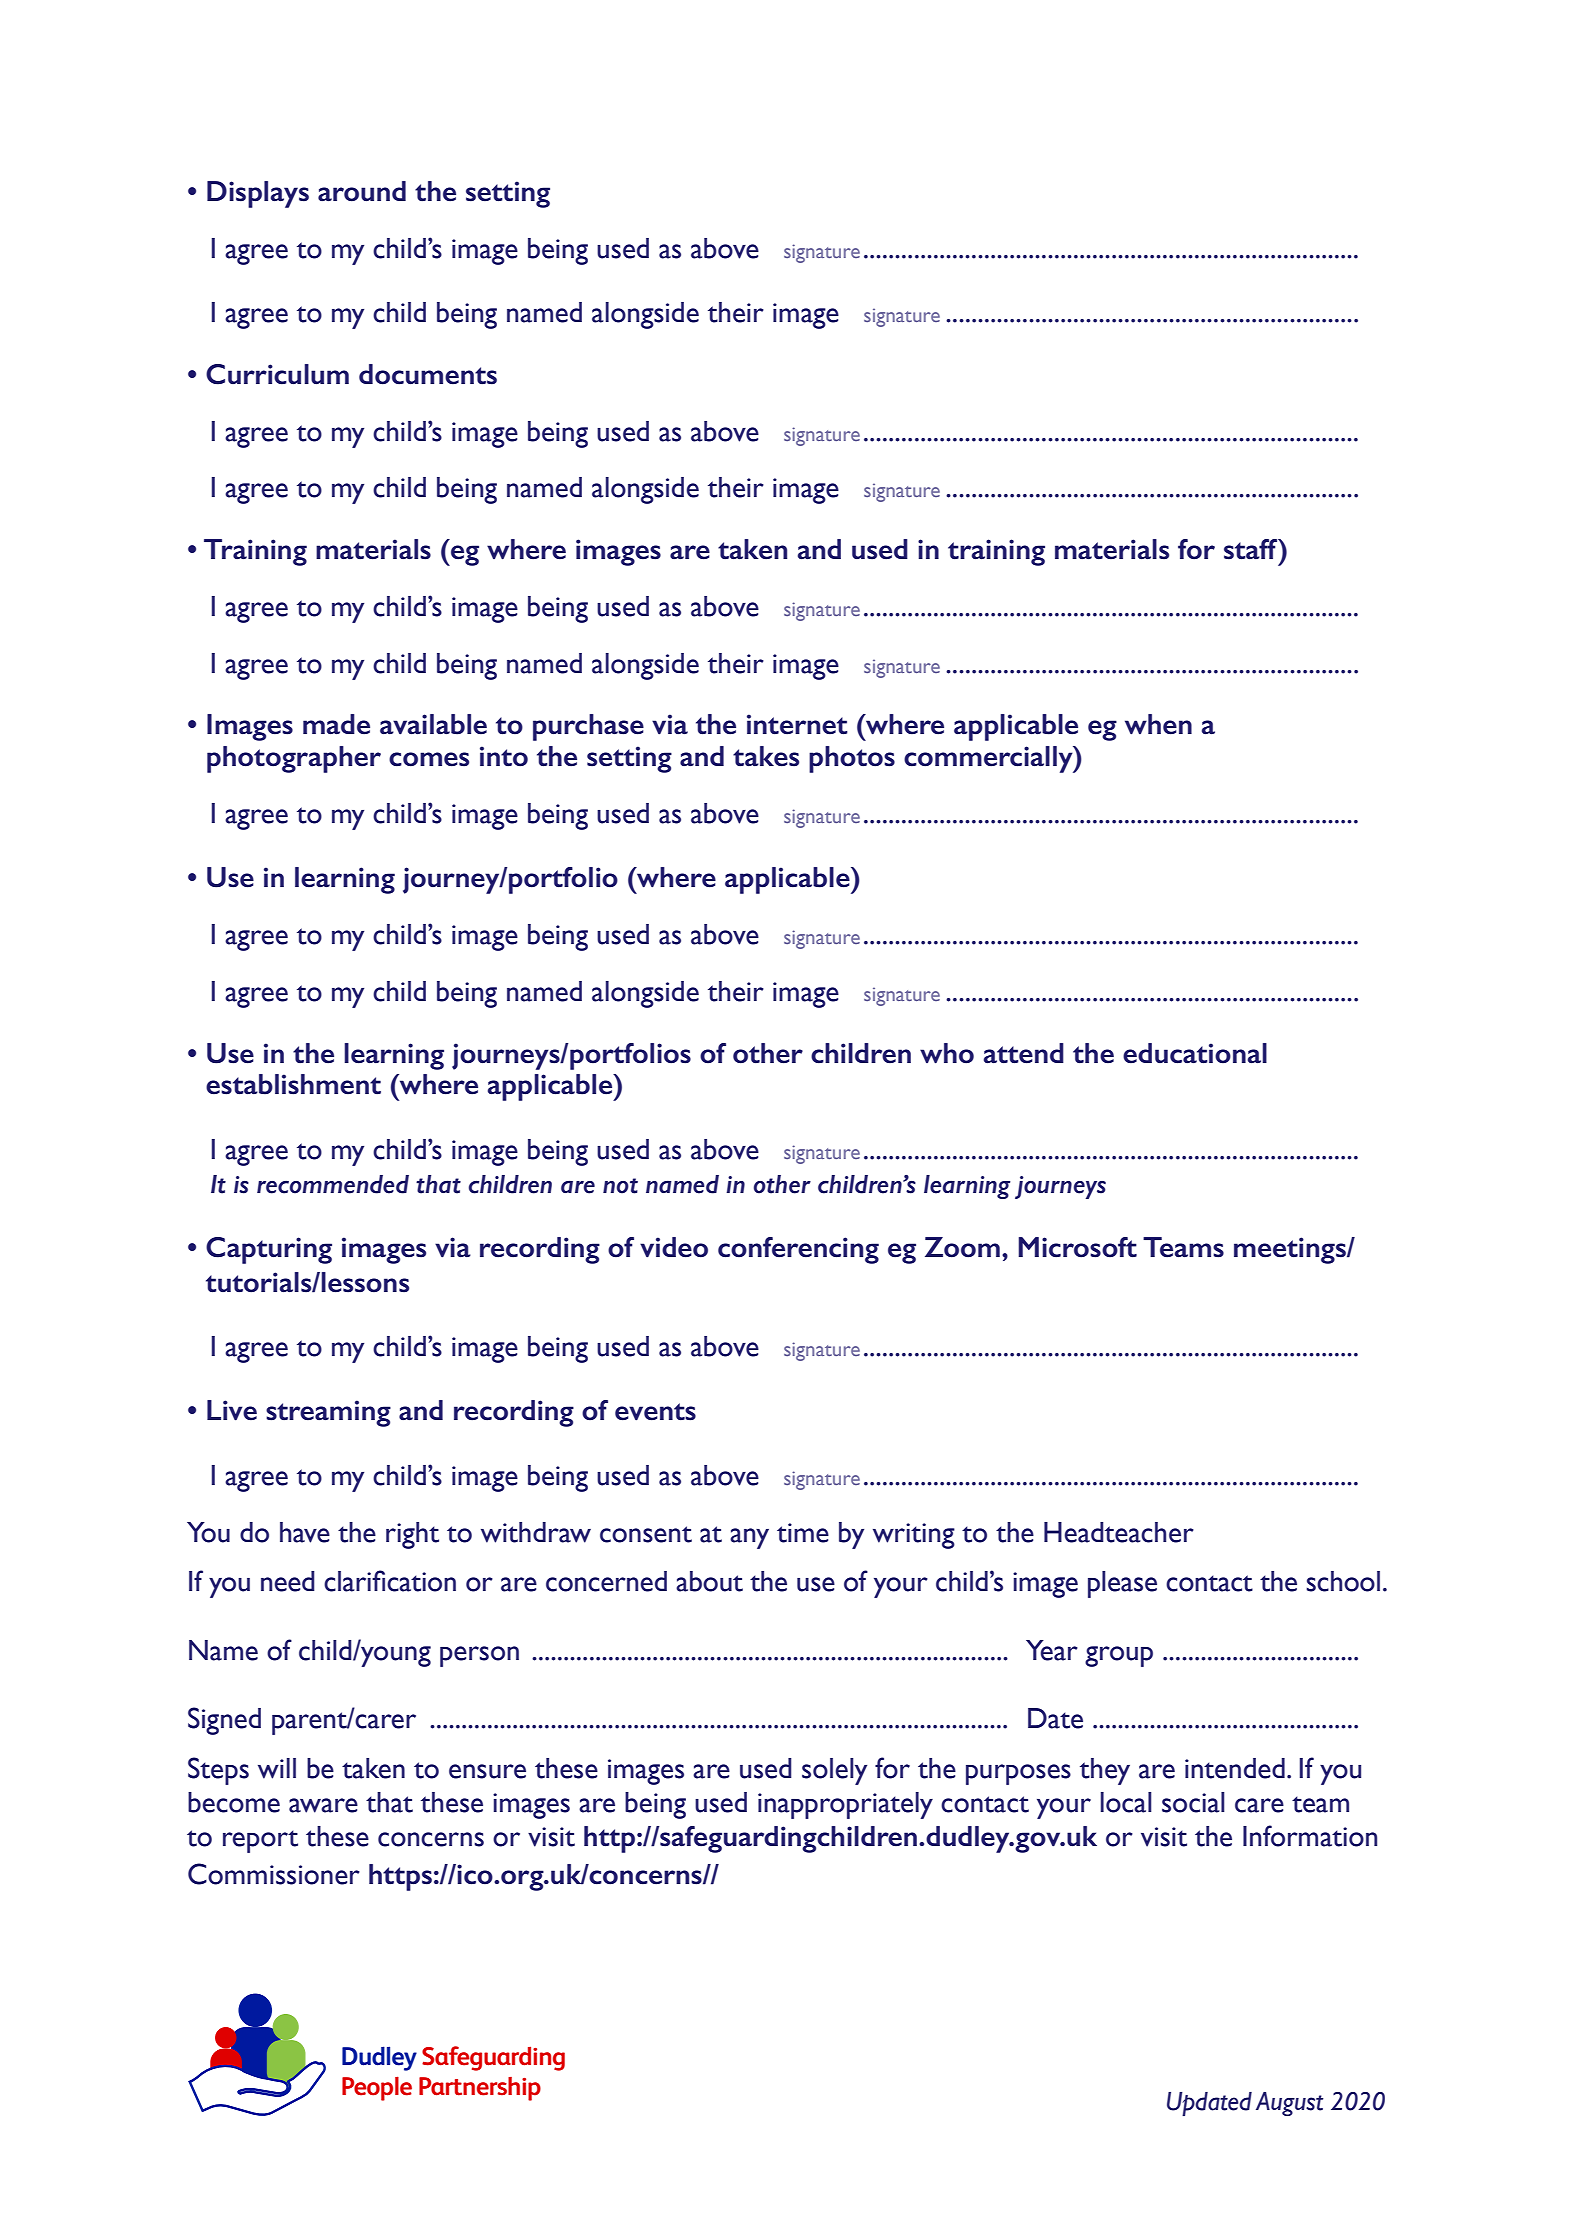 Image resolution: width=1573 pixels, height=2225 pixels. What do you see at coordinates (428, 374) in the image?
I see `documents` at bounding box center [428, 374].
